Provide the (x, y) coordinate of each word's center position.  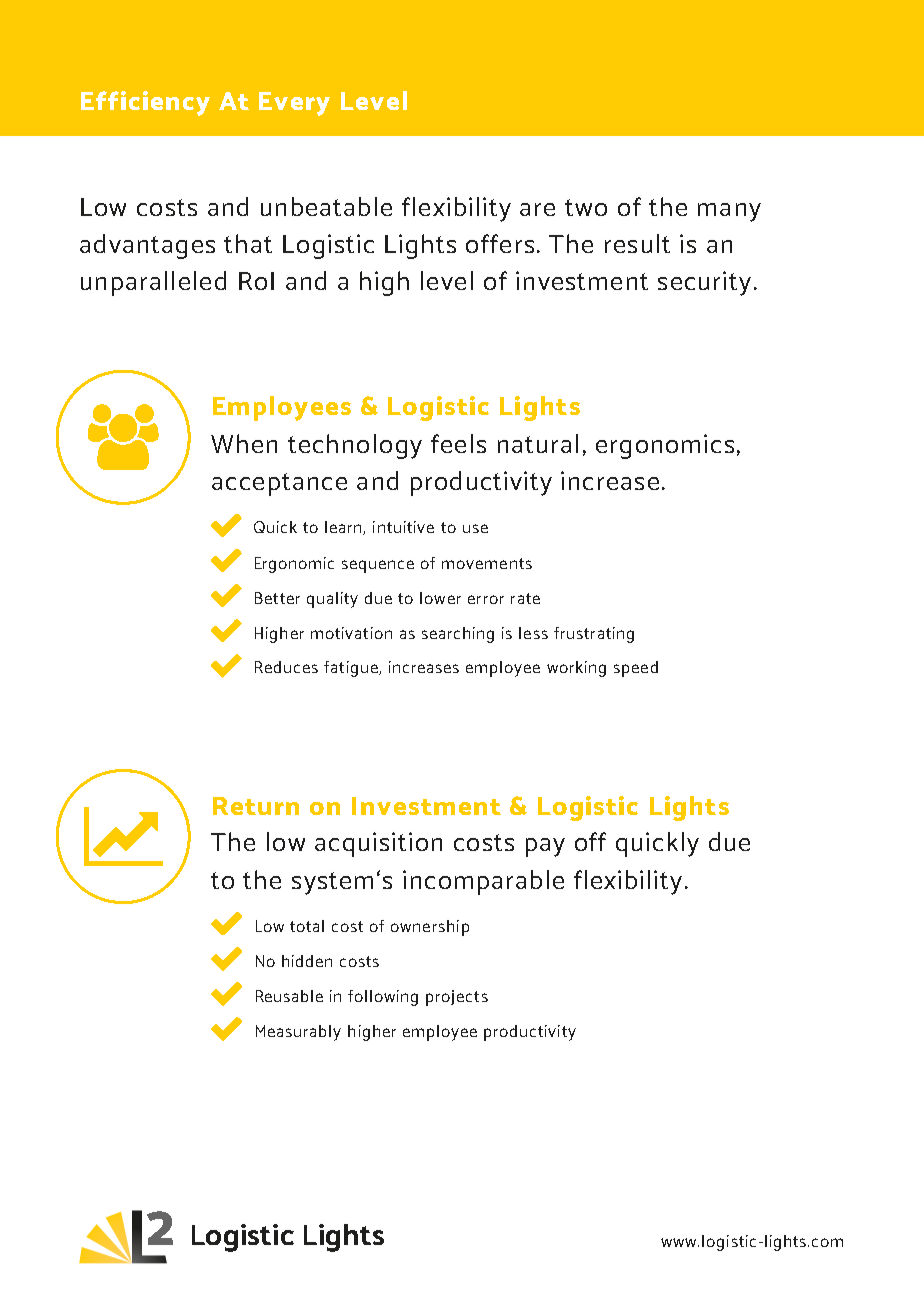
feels (458, 443)
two (586, 207)
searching (458, 635)
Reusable (289, 996)
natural (538, 443)
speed (636, 669)
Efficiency (145, 103)
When (244, 443)
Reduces (286, 667)
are (537, 209)
